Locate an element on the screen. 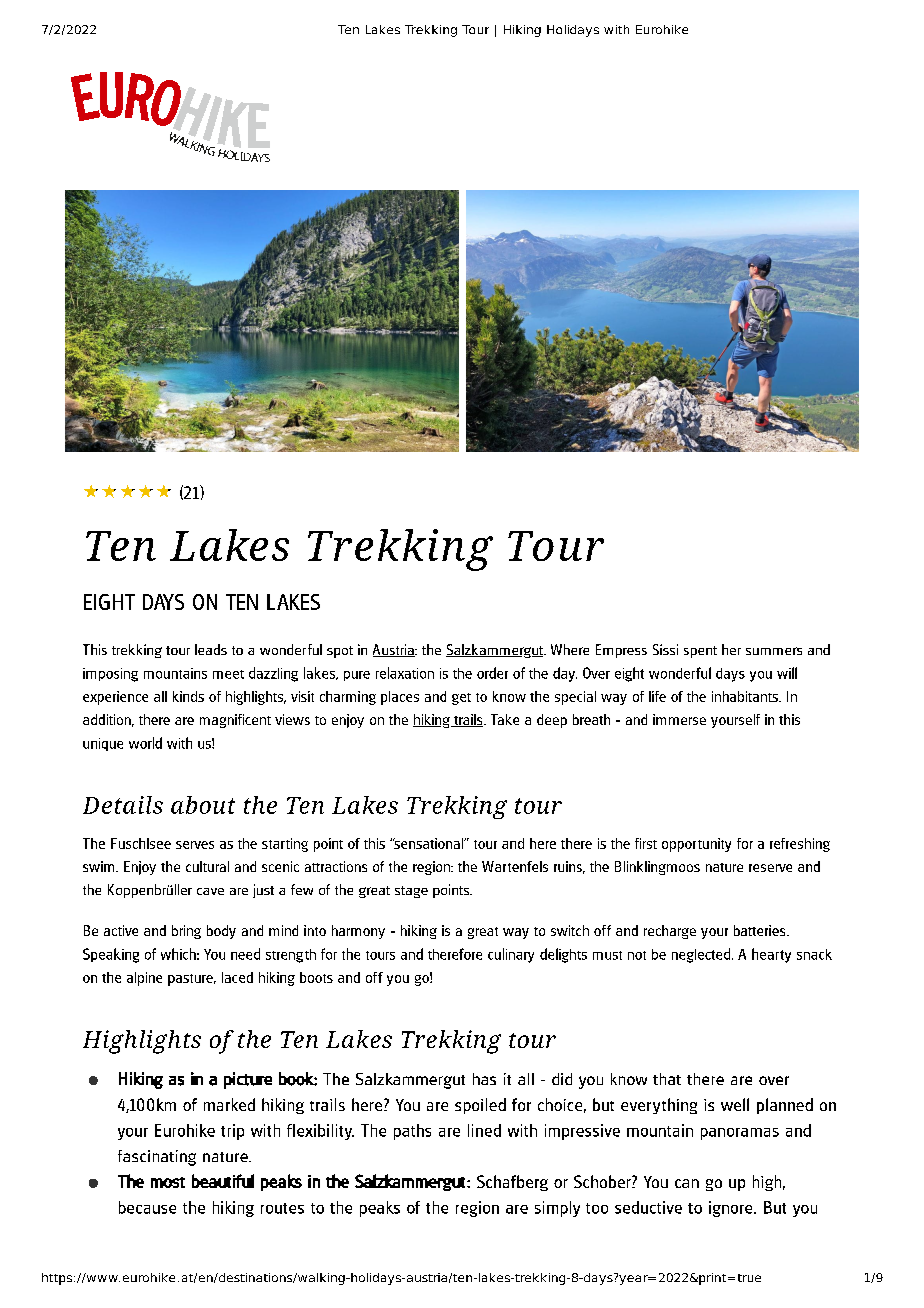  meet is located at coordinates (228, 674).
